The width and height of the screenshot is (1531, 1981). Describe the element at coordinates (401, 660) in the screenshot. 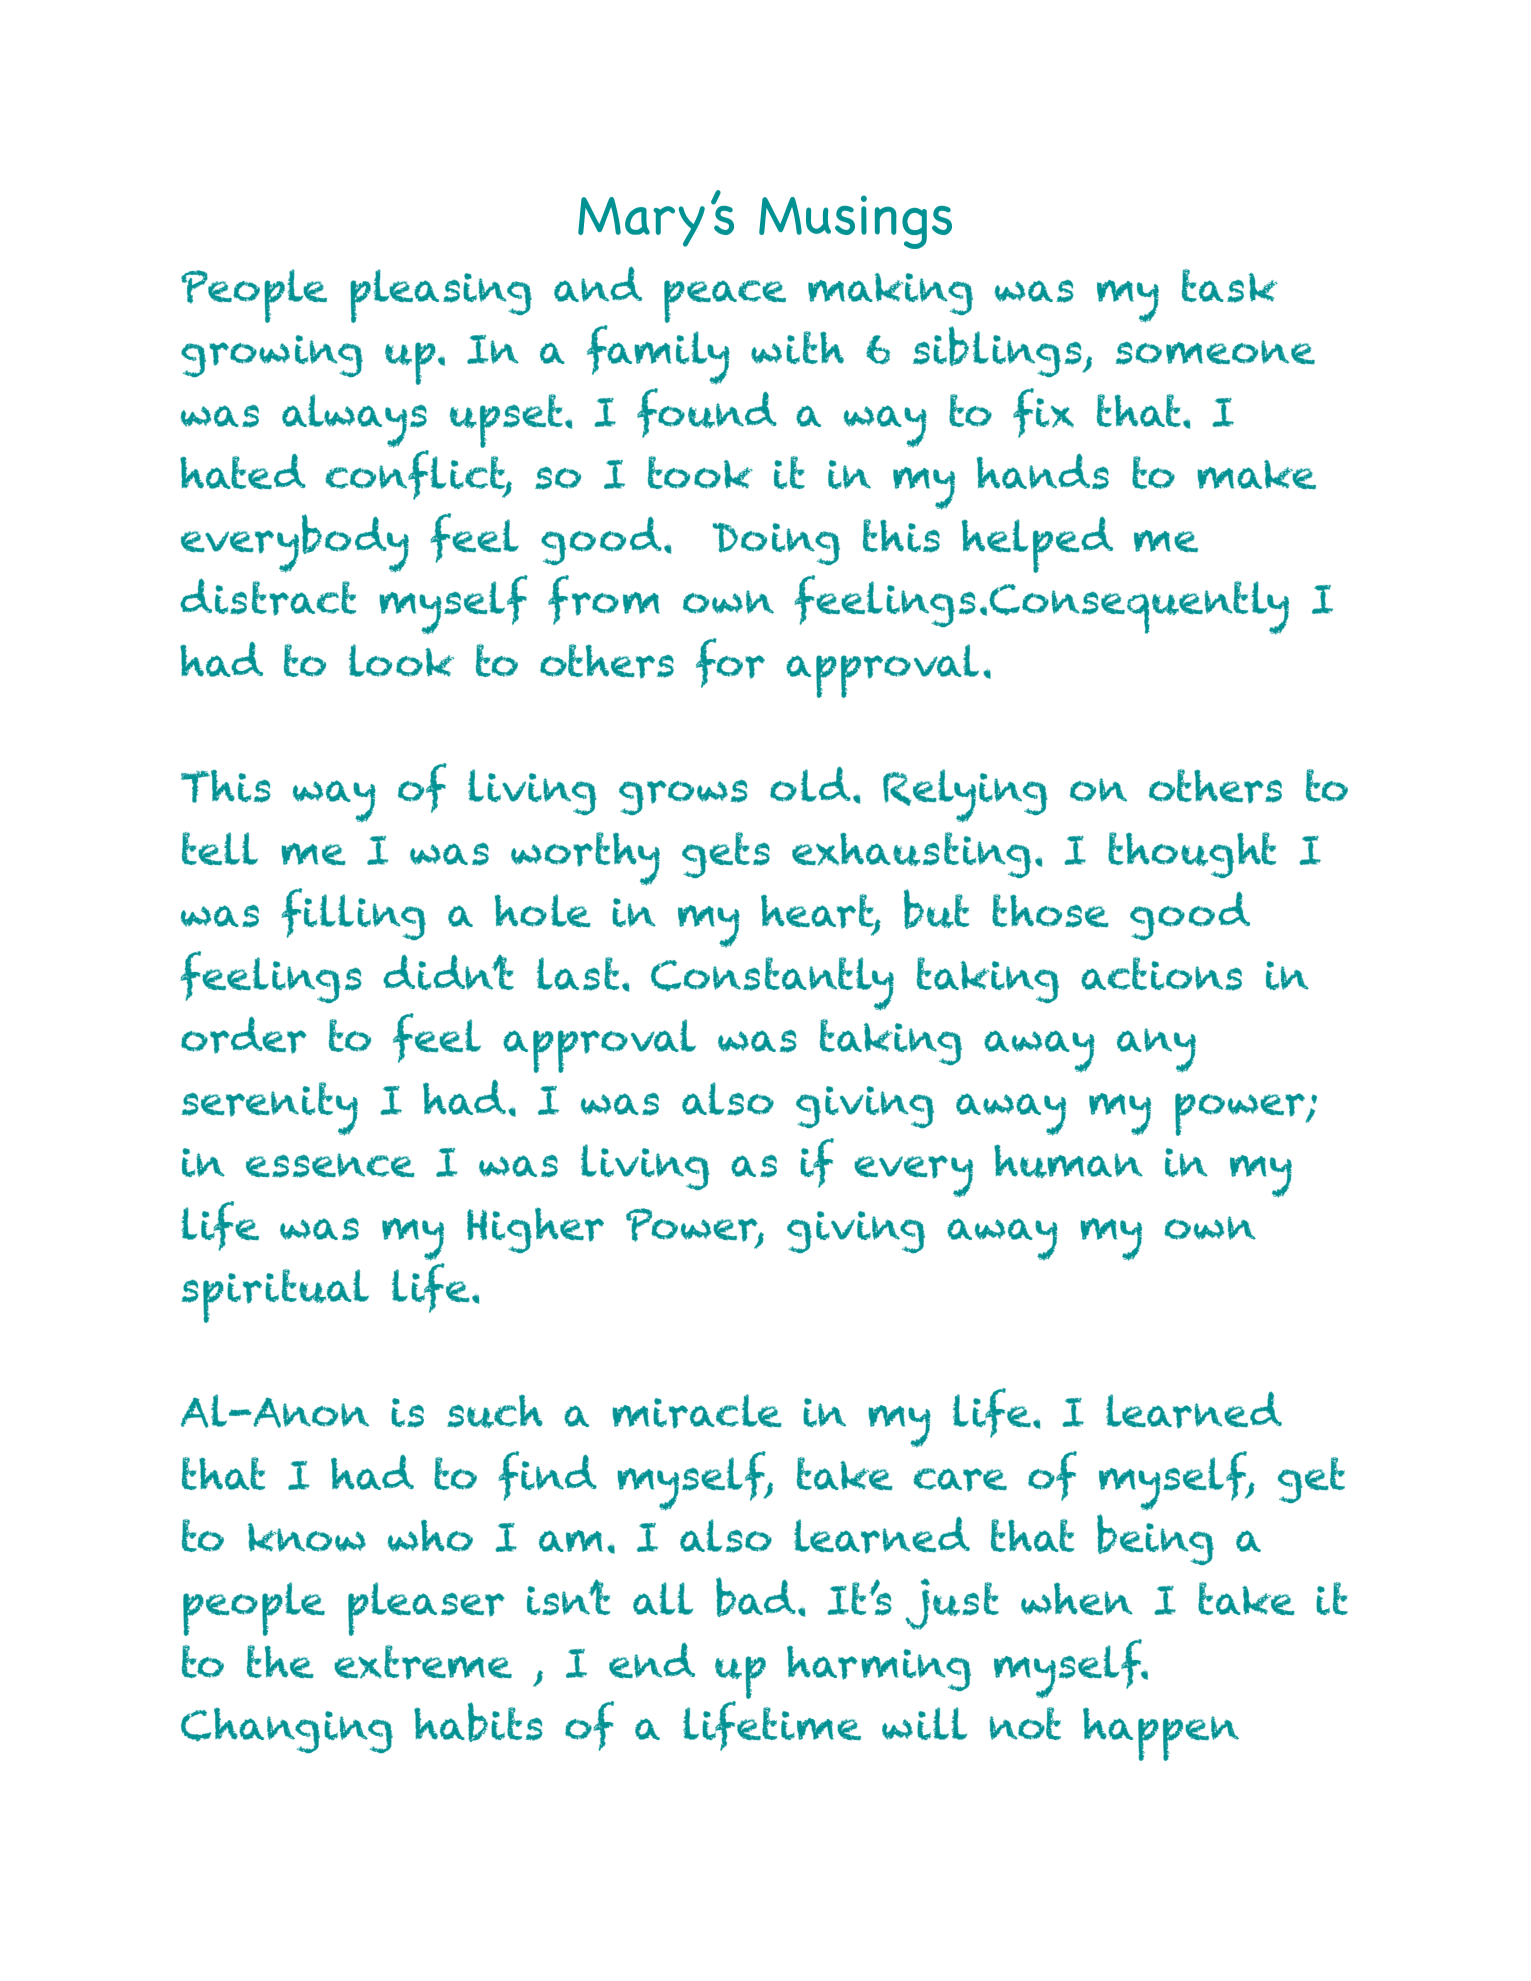

I see `look` at that location.
